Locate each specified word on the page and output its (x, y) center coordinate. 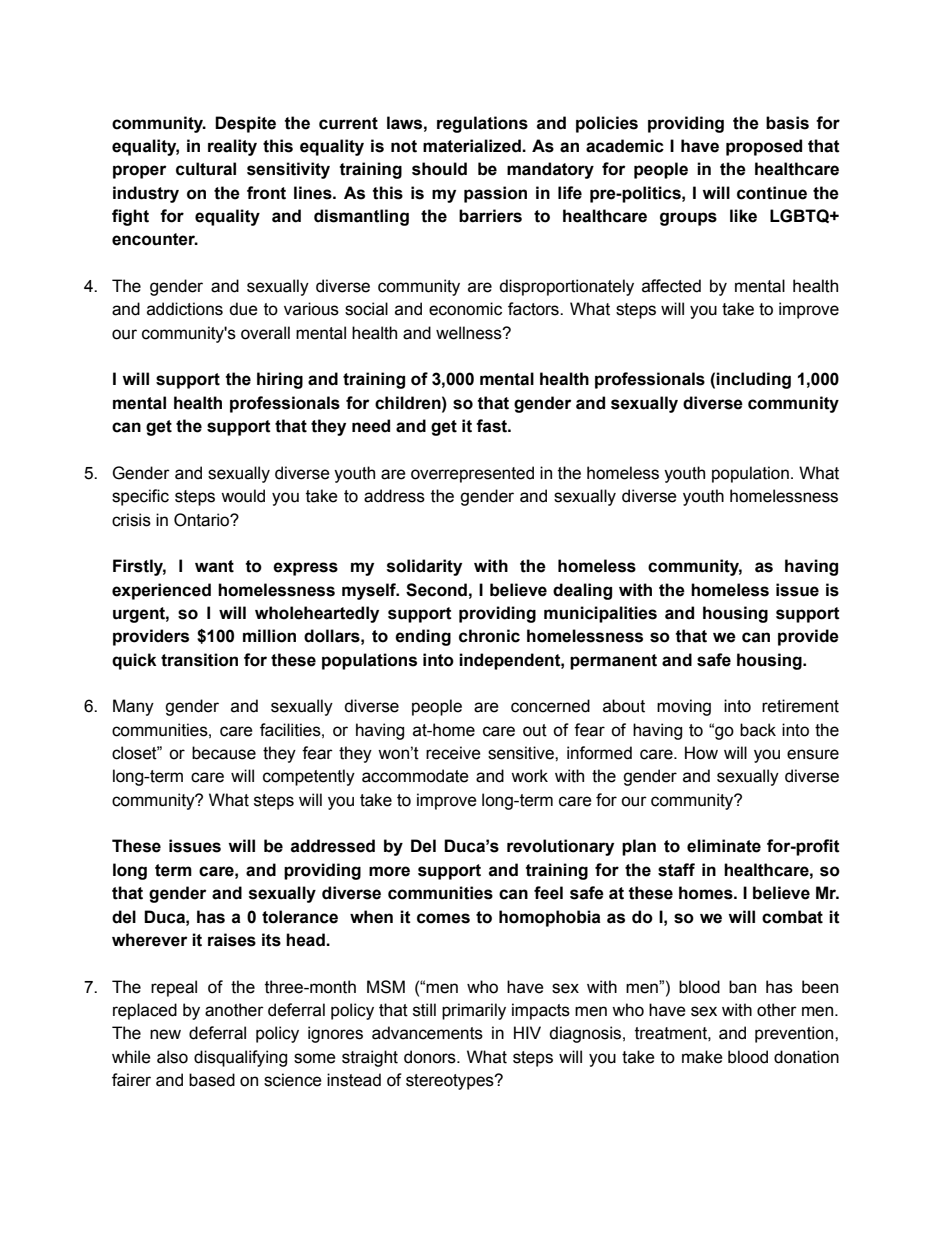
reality (232, 147)
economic (465, 309)
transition (199, 660)
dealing (582, 591)
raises (232, 940)
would (243, 496)
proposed (764, 147)
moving (684, 707)
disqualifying (240, 1058)
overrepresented (472, 474)
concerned (550, 706)
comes (443, 918)
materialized (473, 146)
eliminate (724, 846)
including (753, 380)
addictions (185, 309)
